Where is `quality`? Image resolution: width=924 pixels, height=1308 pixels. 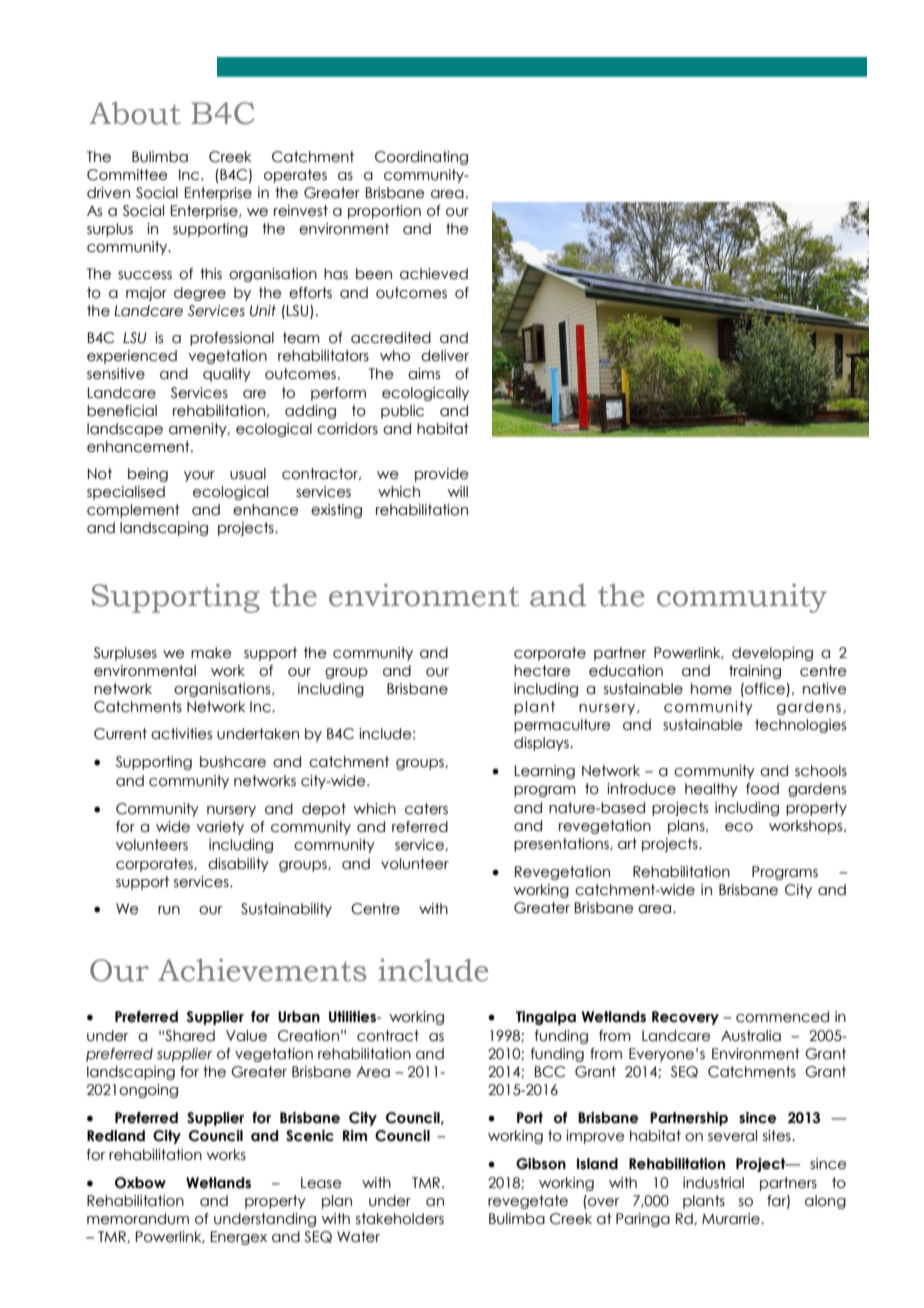
quality is located at coordinates (227, 375).
